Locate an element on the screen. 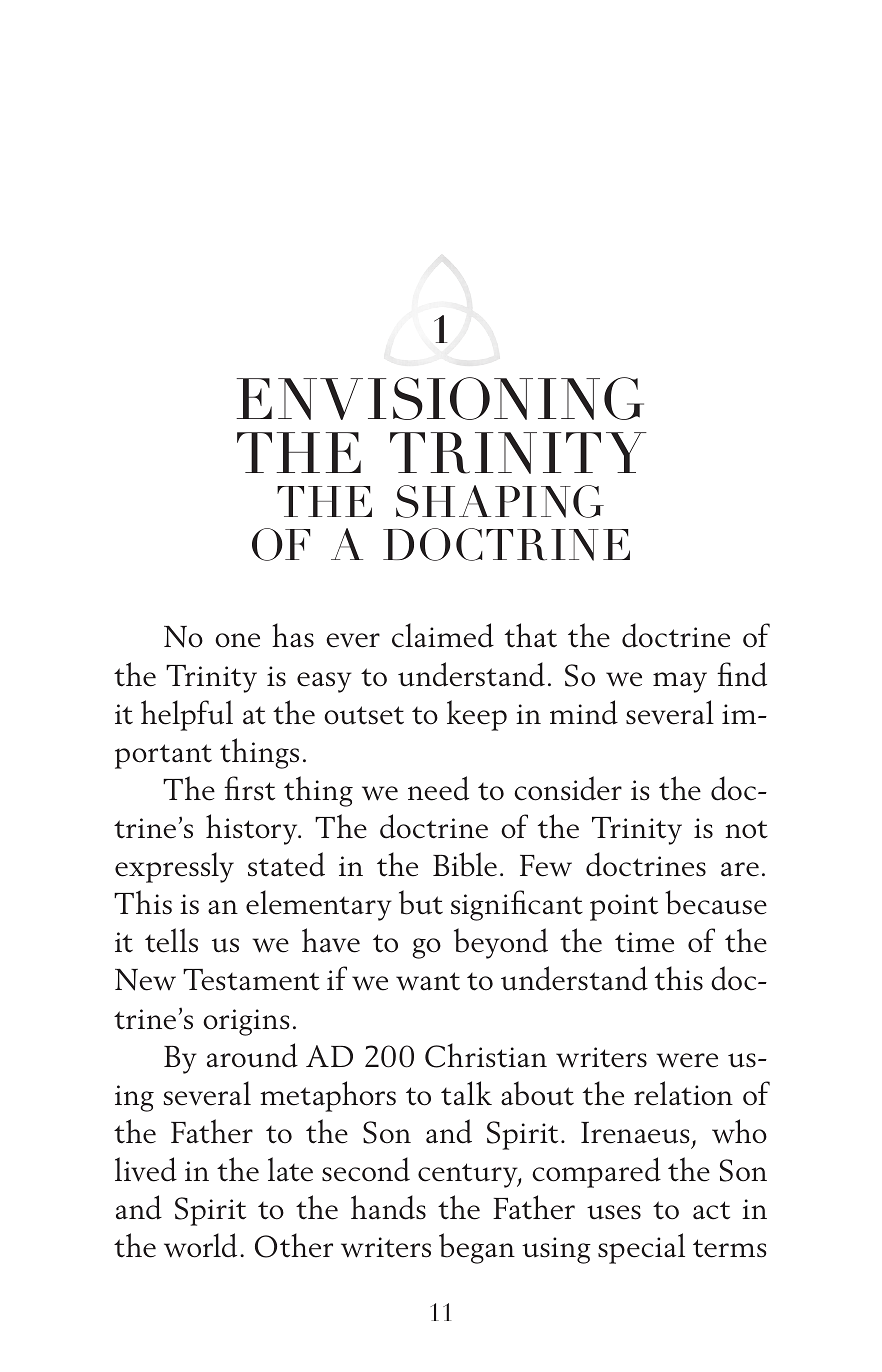  ENVISIONING is located at coordinates (440, 398).
